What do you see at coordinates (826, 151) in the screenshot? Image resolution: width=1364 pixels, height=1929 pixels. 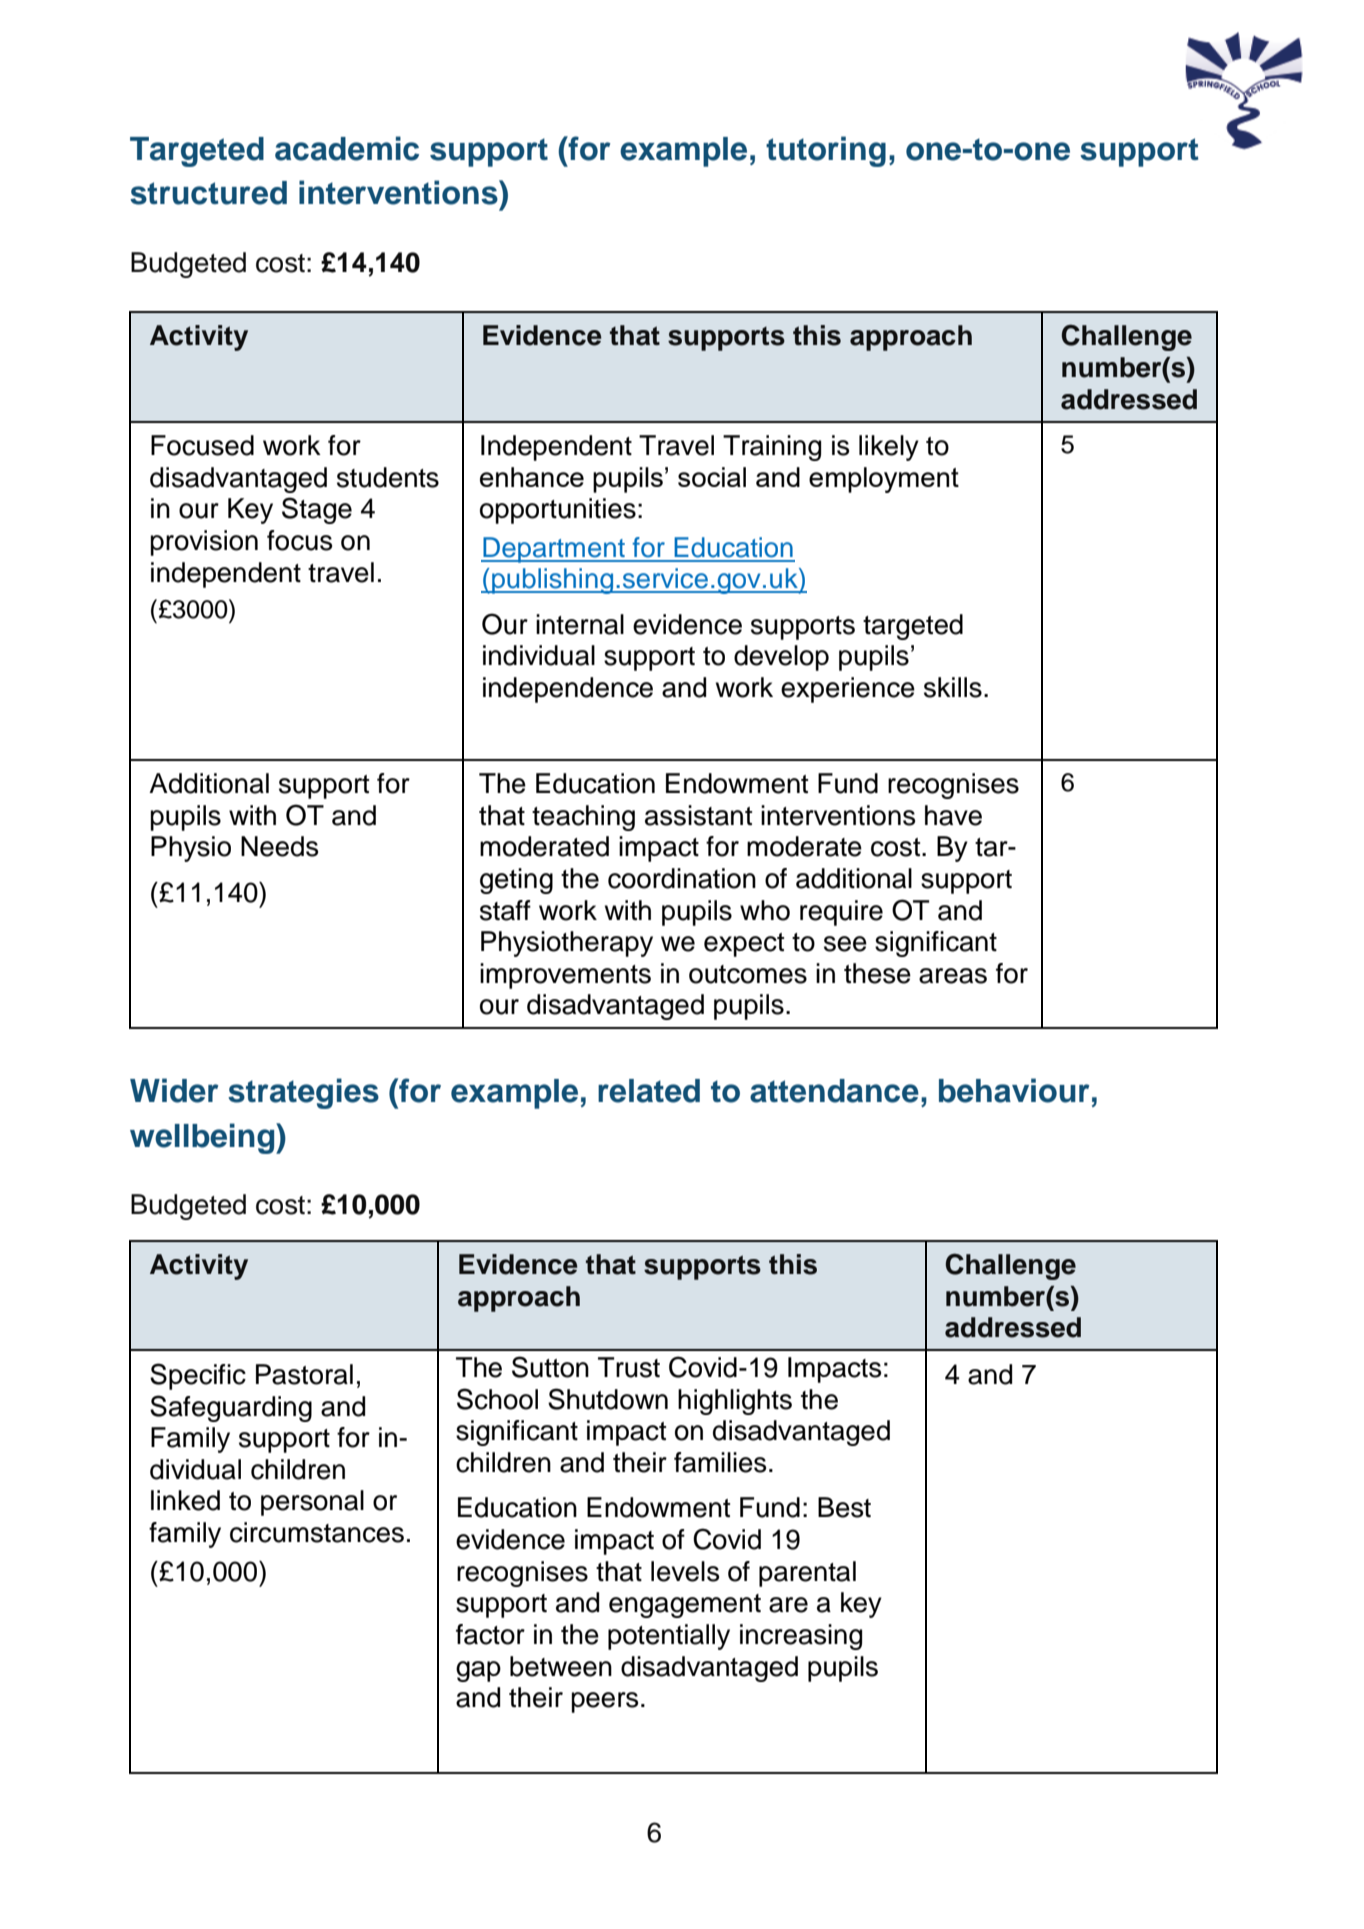 I see `tutoring` at bounding box center [826, 151].
